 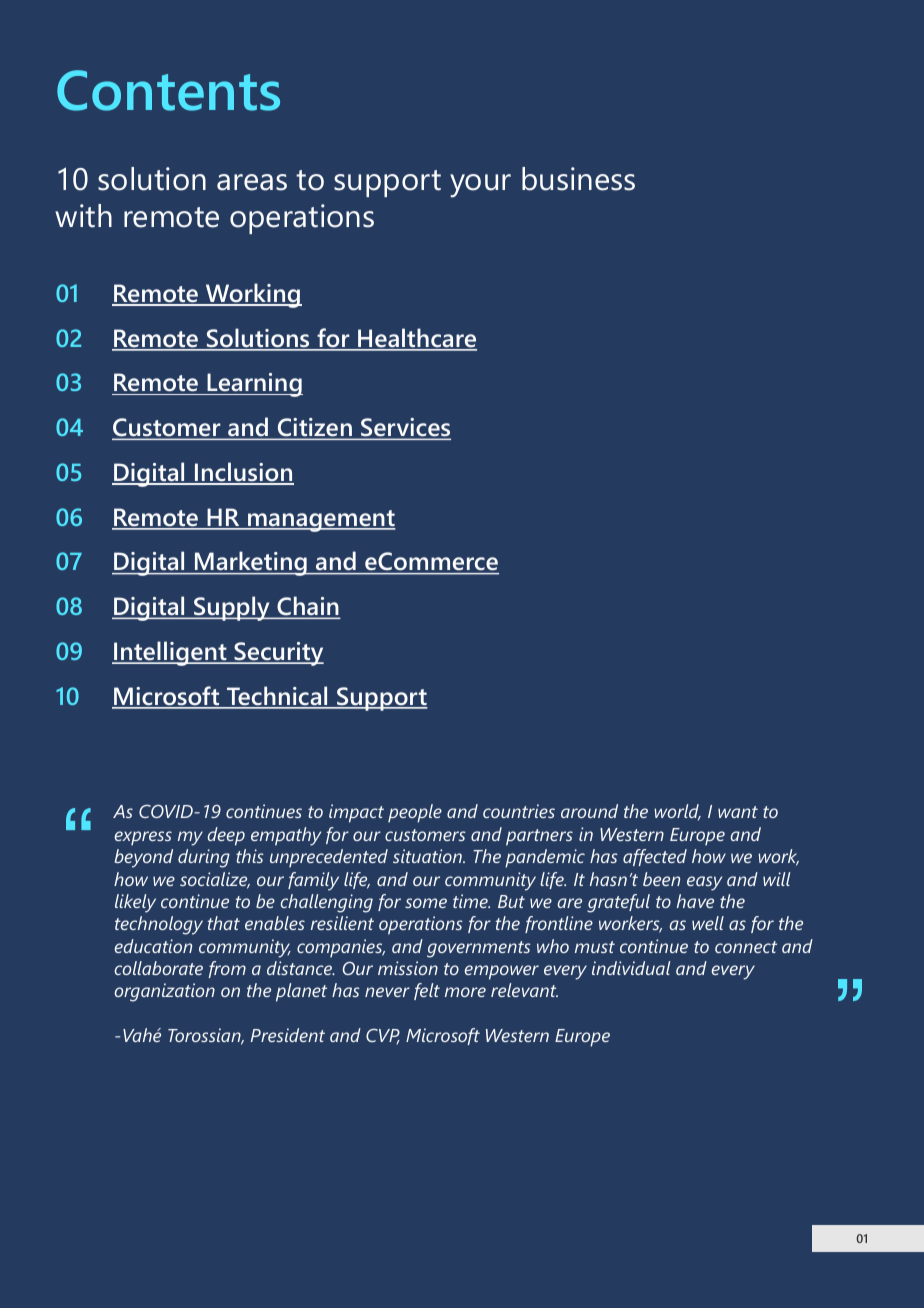 I want to click on Services, so click(x=405, y=428).
